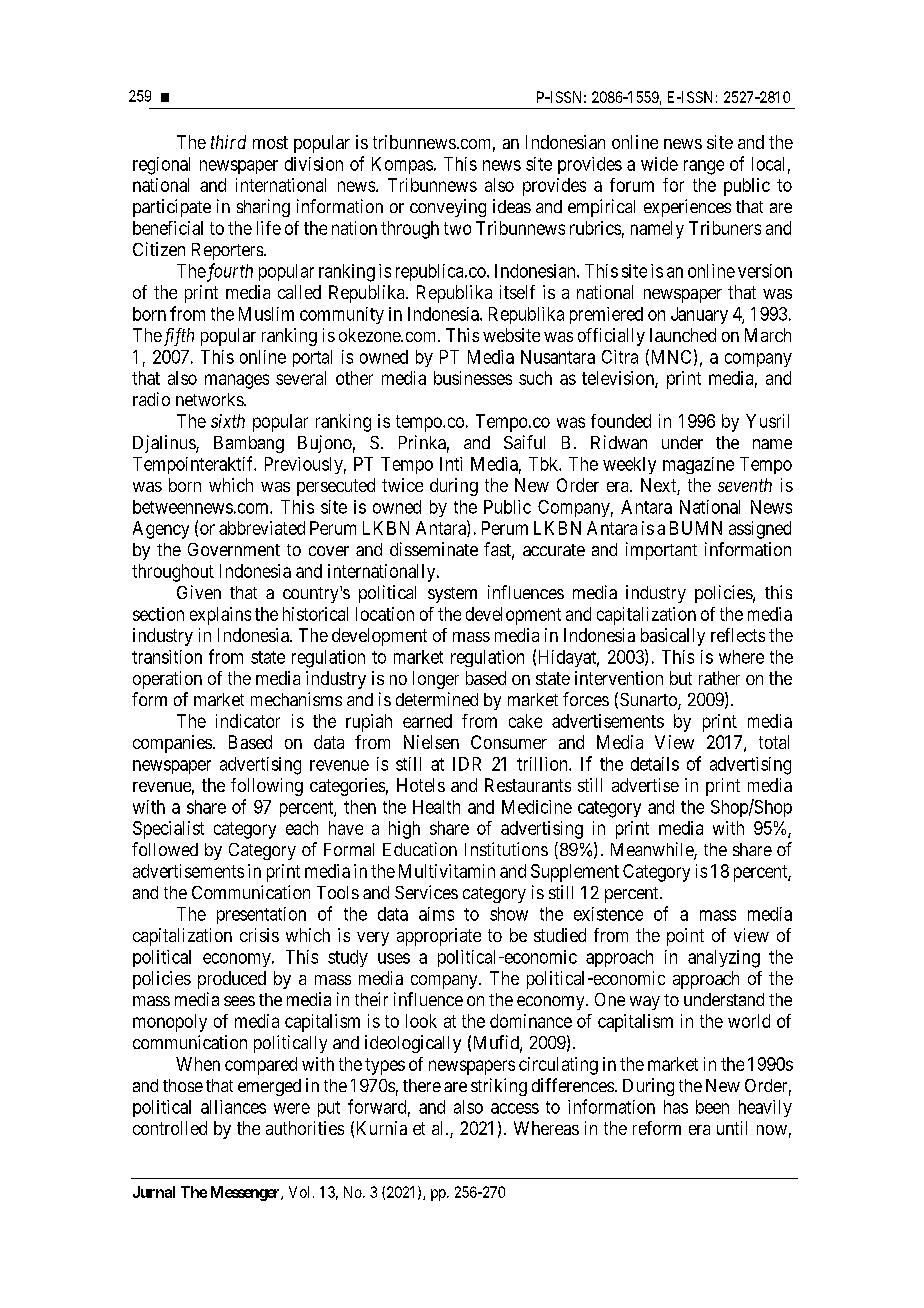 The image size is (924, 1308). I want to click on alliances, so click(233, 1107).
